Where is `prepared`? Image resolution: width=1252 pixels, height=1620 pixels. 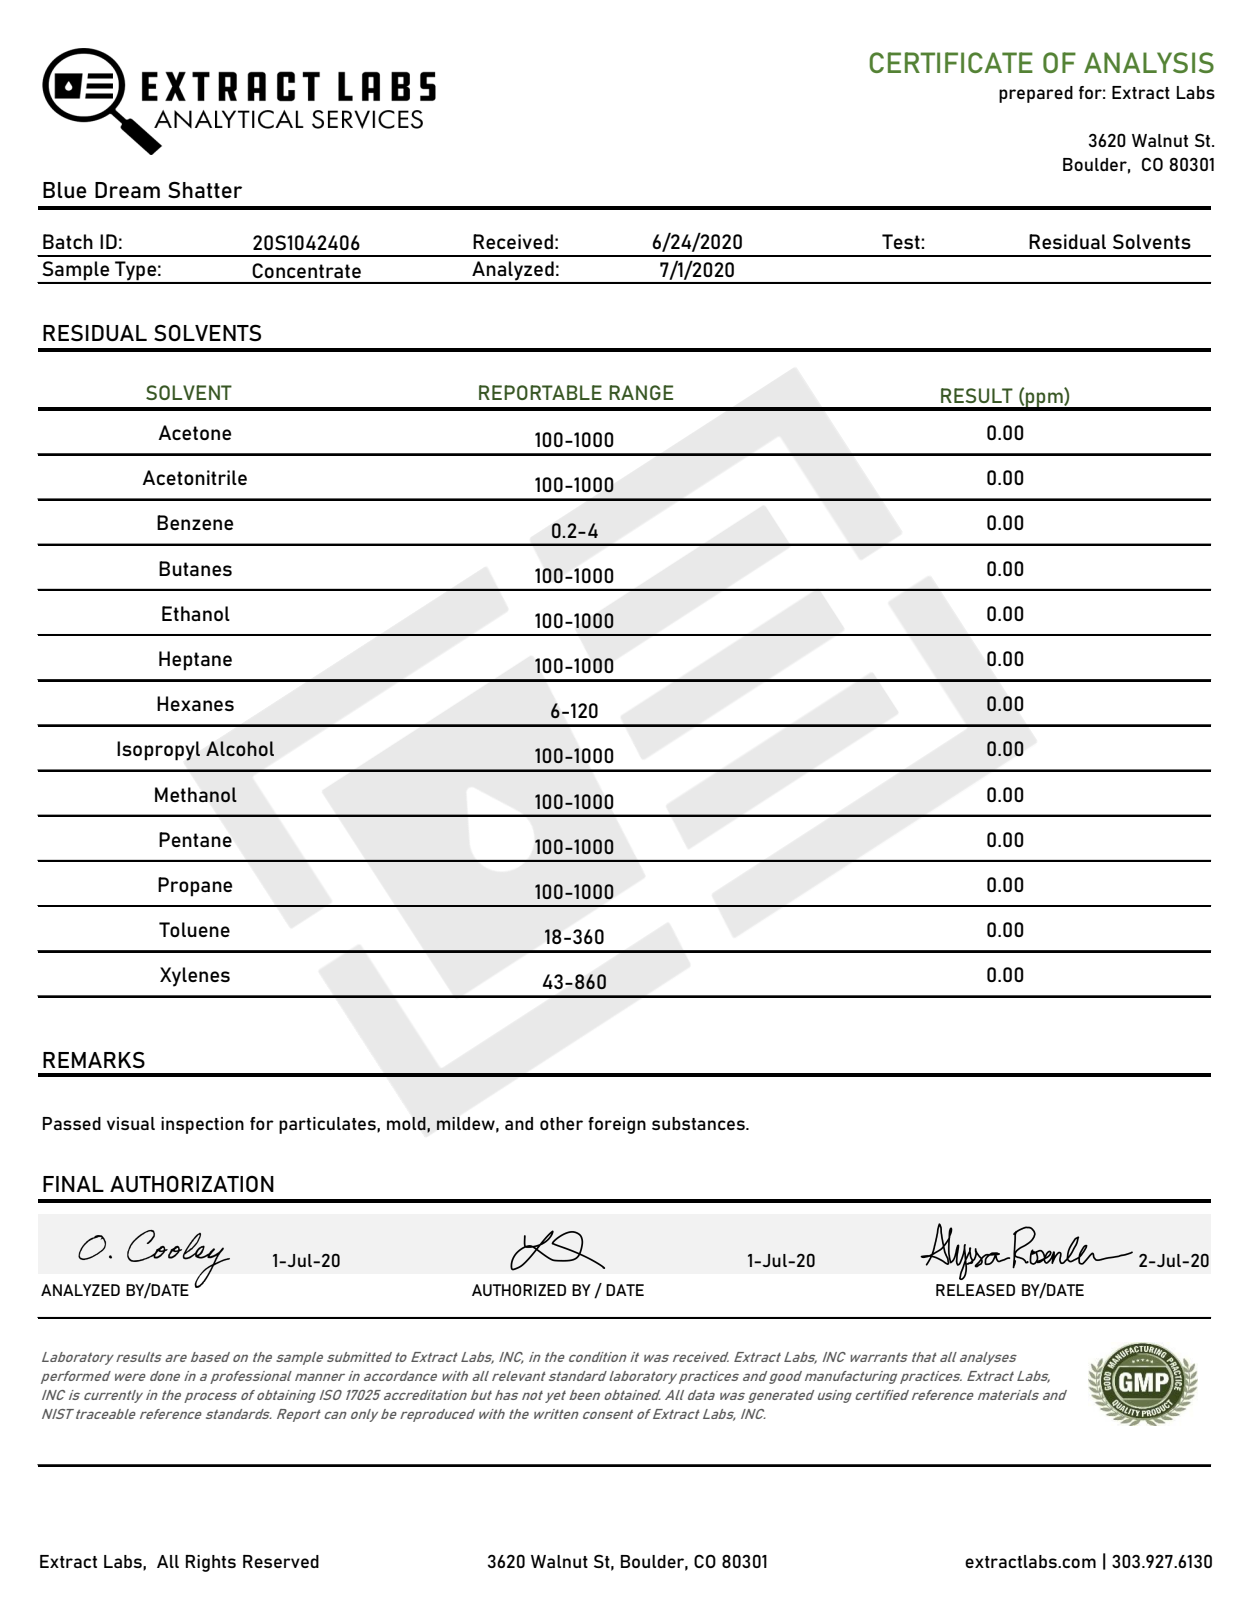 prepared is located at coordinates (1036, 94).
